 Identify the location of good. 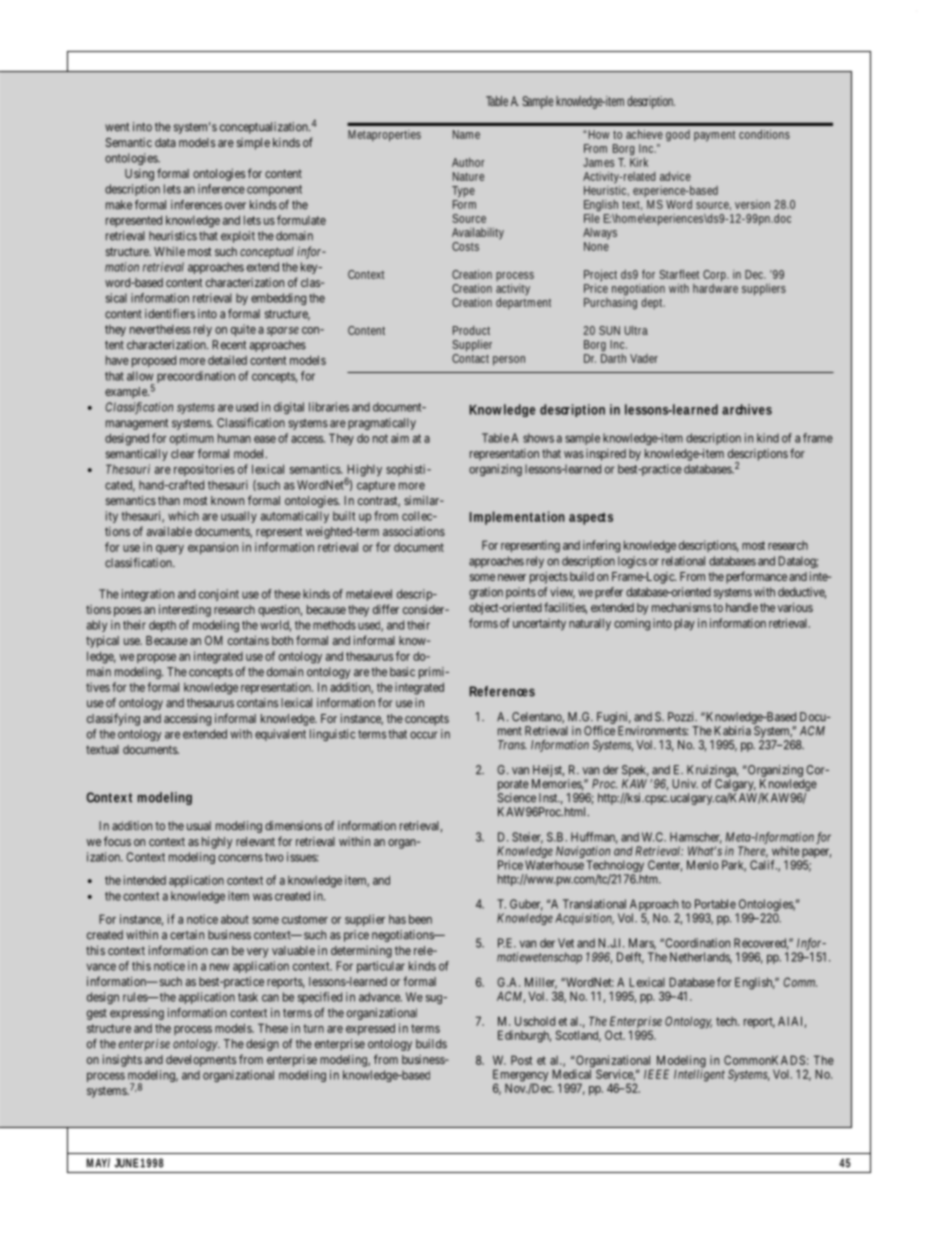
(678, 136).
